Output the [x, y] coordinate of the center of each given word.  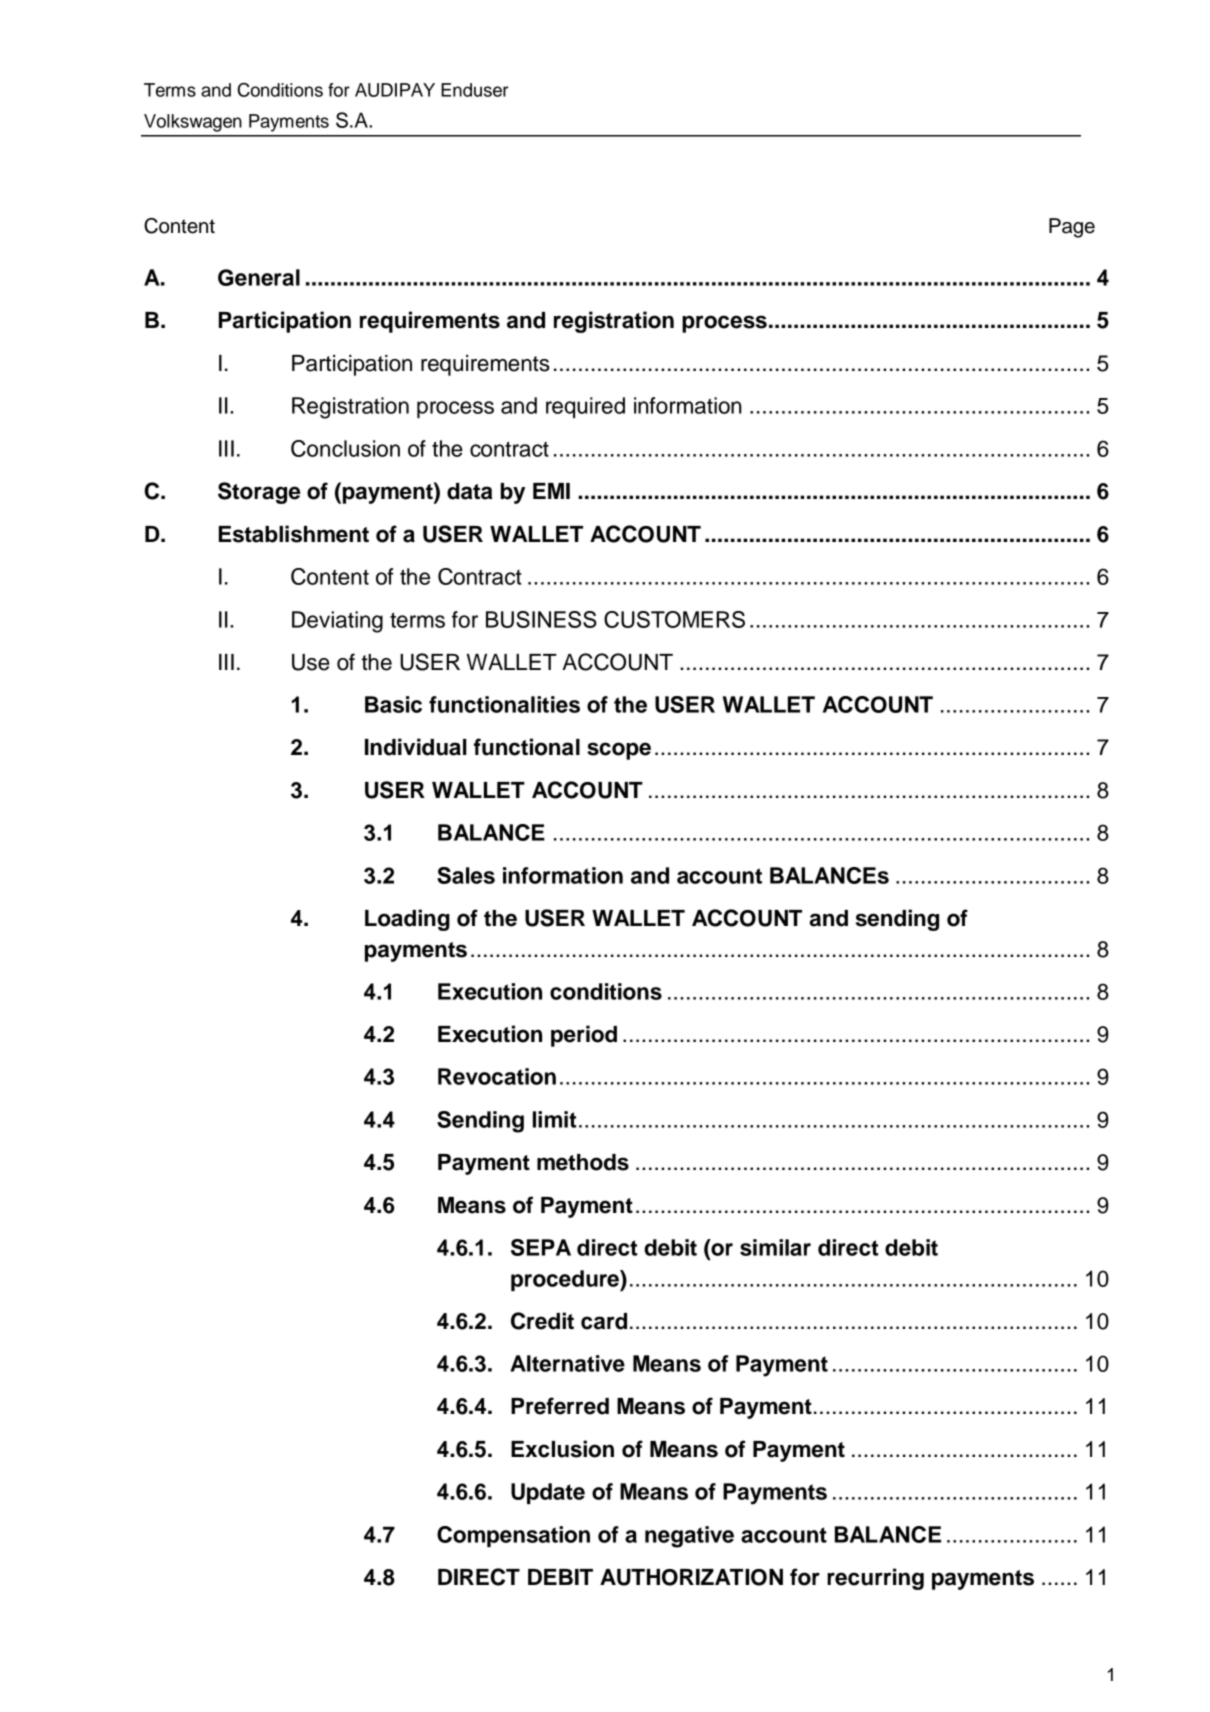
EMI [551, 491]
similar [775, 1247]
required [585, 407]
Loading [407, 920]
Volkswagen [193, 123]
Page [1072, 228]
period [584, 1036]
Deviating [337, 622]
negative [689, 1537]
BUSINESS [541, 619]
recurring [875, 1579]
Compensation [513, 1536]
